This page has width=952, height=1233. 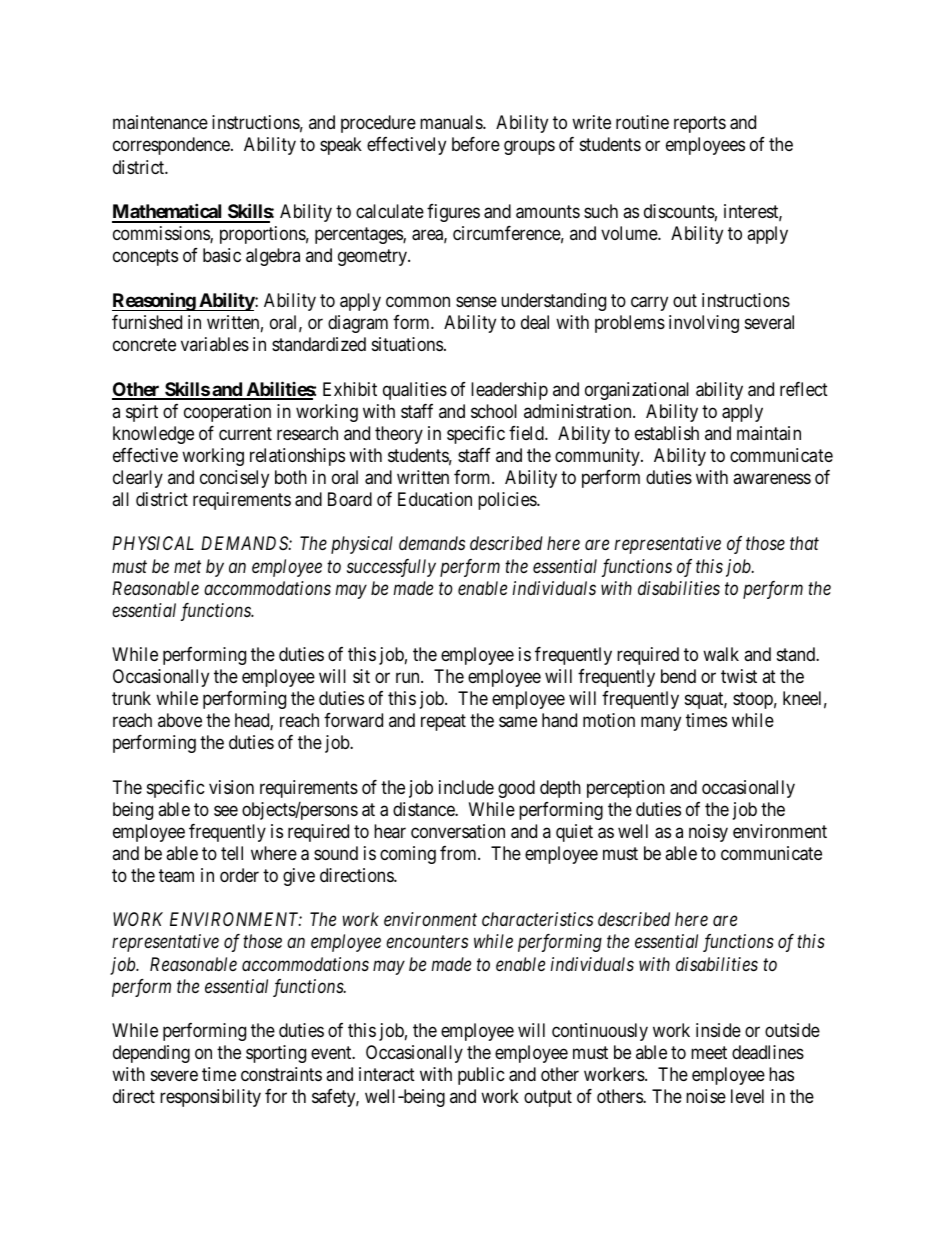 I want to click on walk, so click(x=721, y=654).
